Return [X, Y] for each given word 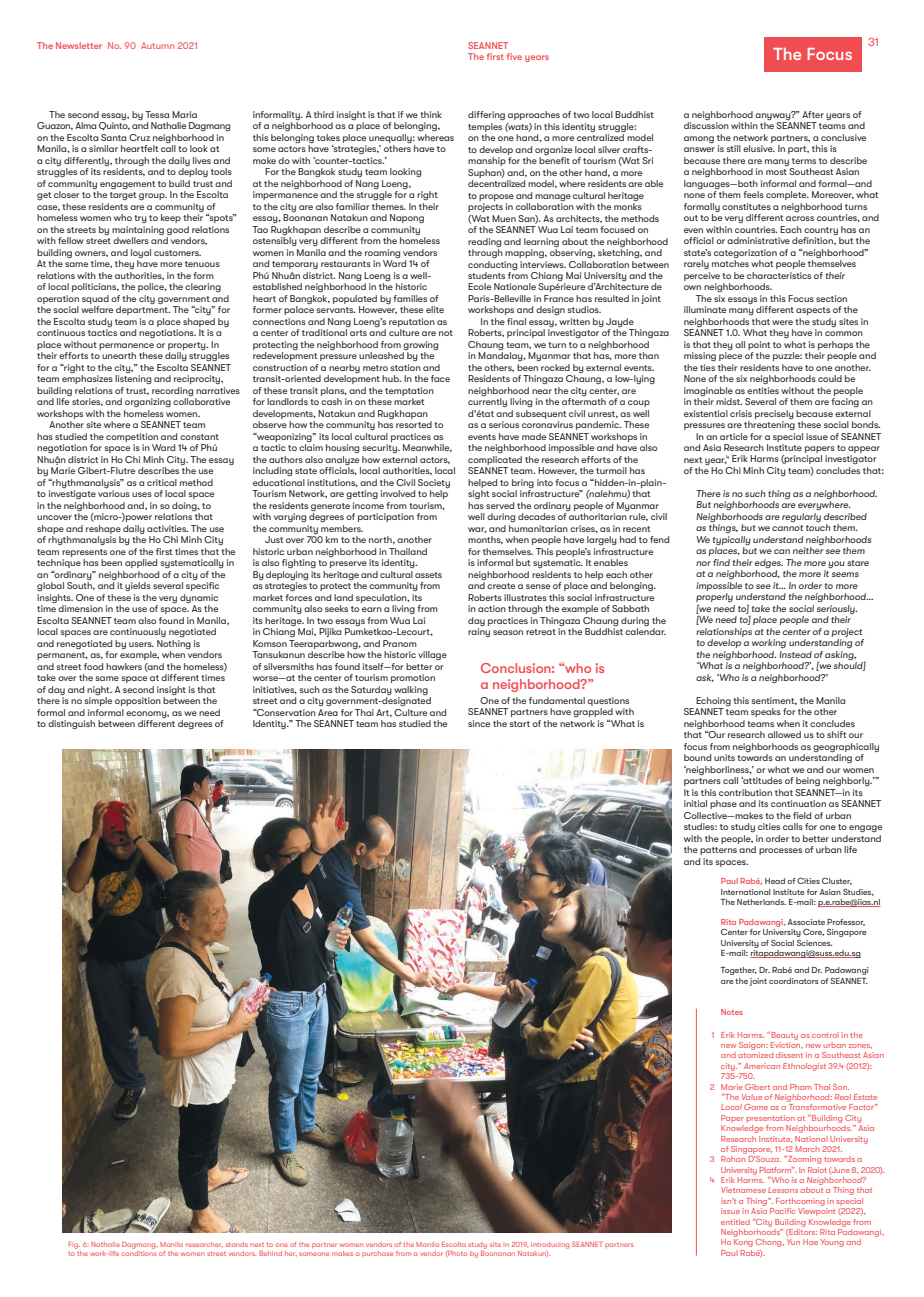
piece [730, 356]
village [432, 655]
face [440, 378]
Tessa [157, 114]
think [431, 114]
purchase [377, 1254]
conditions [139, 1252]
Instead [795, 654]
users [141, 644]
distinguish [71, 724]
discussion [706, 125]
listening [133, 379]
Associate [806, 922]
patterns [718, 851]
